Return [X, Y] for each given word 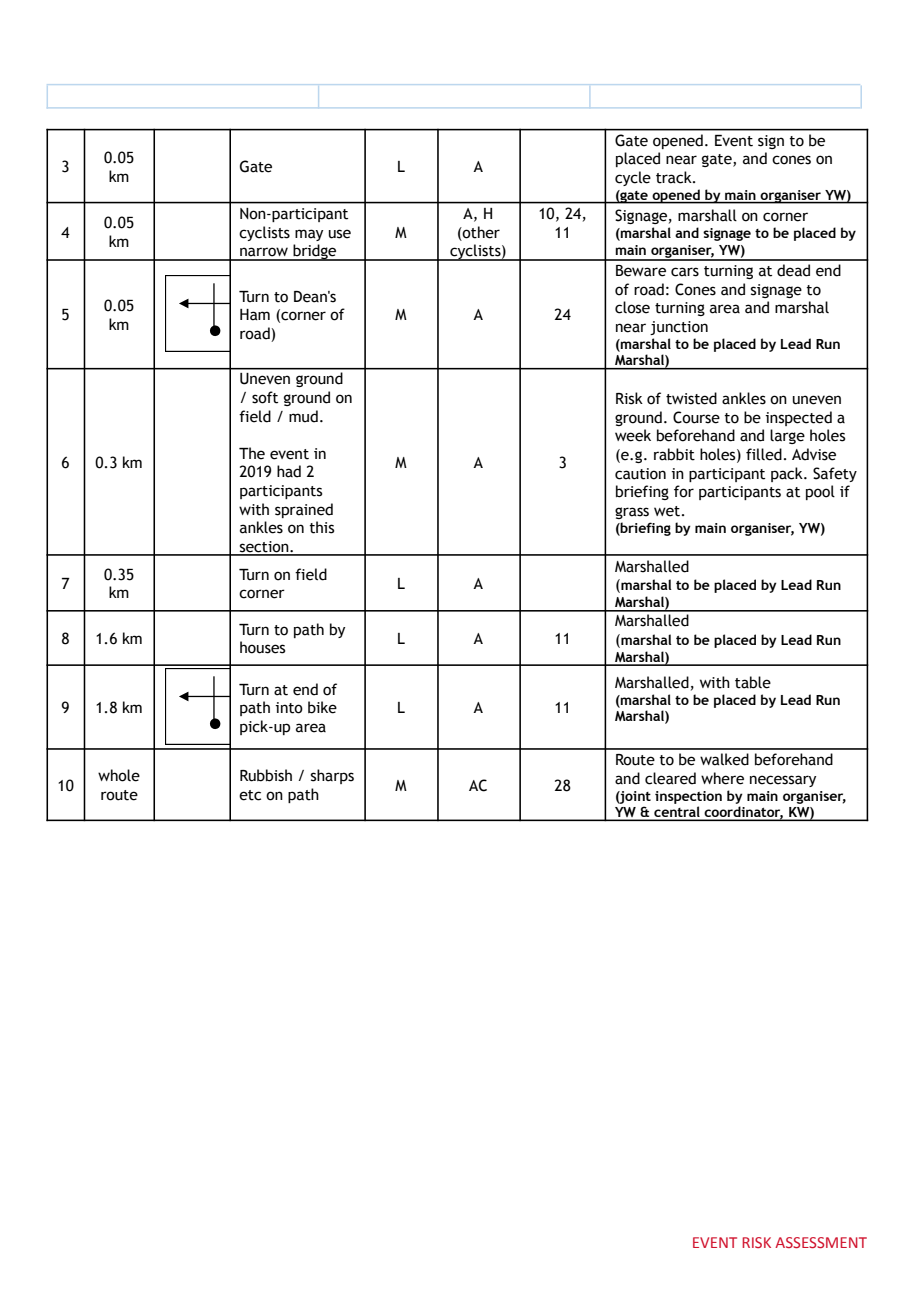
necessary [783, 781]
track [675, 177]
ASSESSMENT [821, 1242]
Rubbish [266, 775]
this [321, 527]
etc [250, 795]
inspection [688, 797]
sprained [304, 510]
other [480, 232]
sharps [332, 776]
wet [667, 511]
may [309, 235]
